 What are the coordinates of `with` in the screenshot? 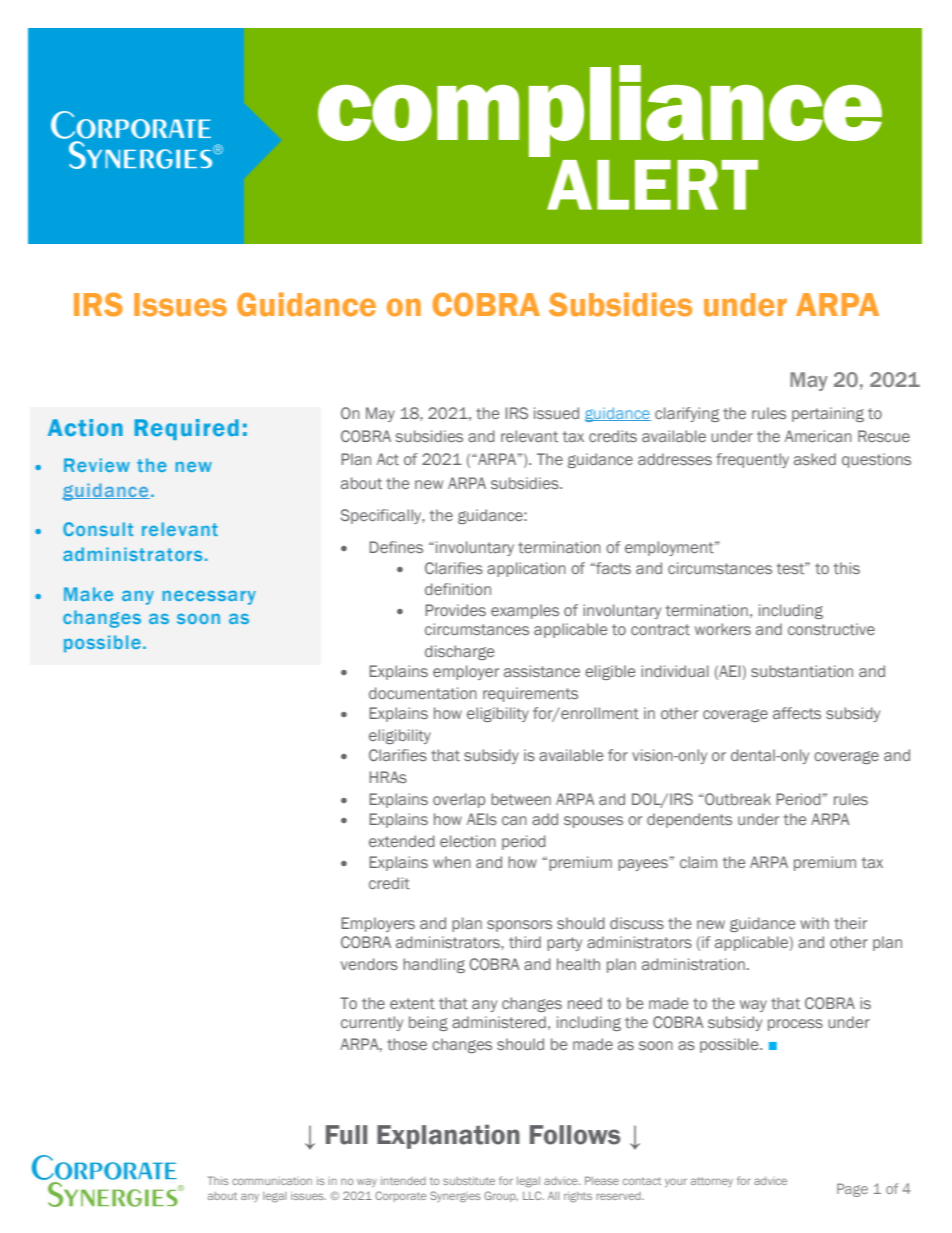 It's located at (814, 923).
